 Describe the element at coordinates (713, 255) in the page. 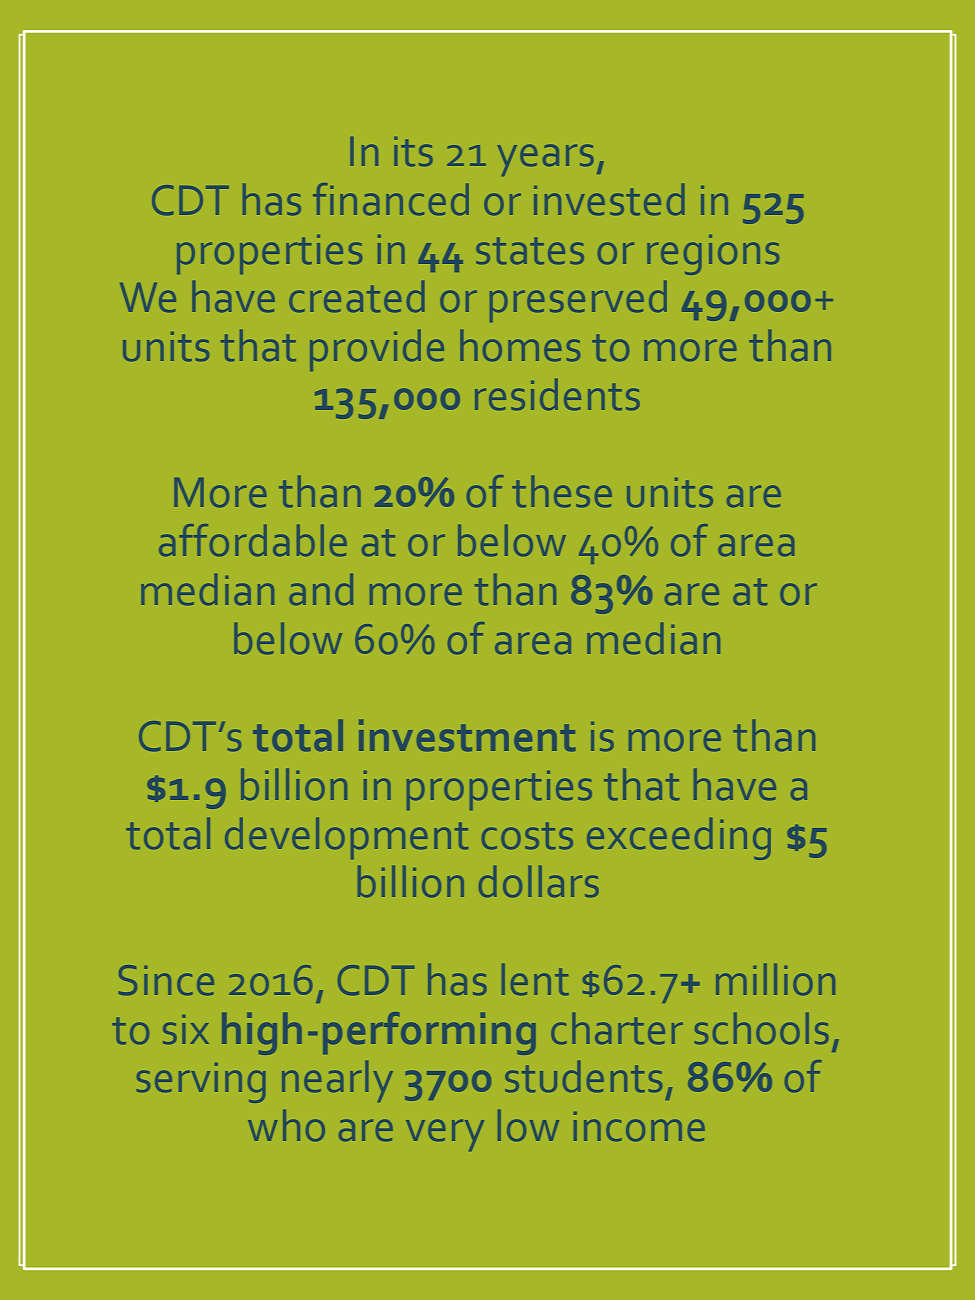

I see `regions` at that location.
